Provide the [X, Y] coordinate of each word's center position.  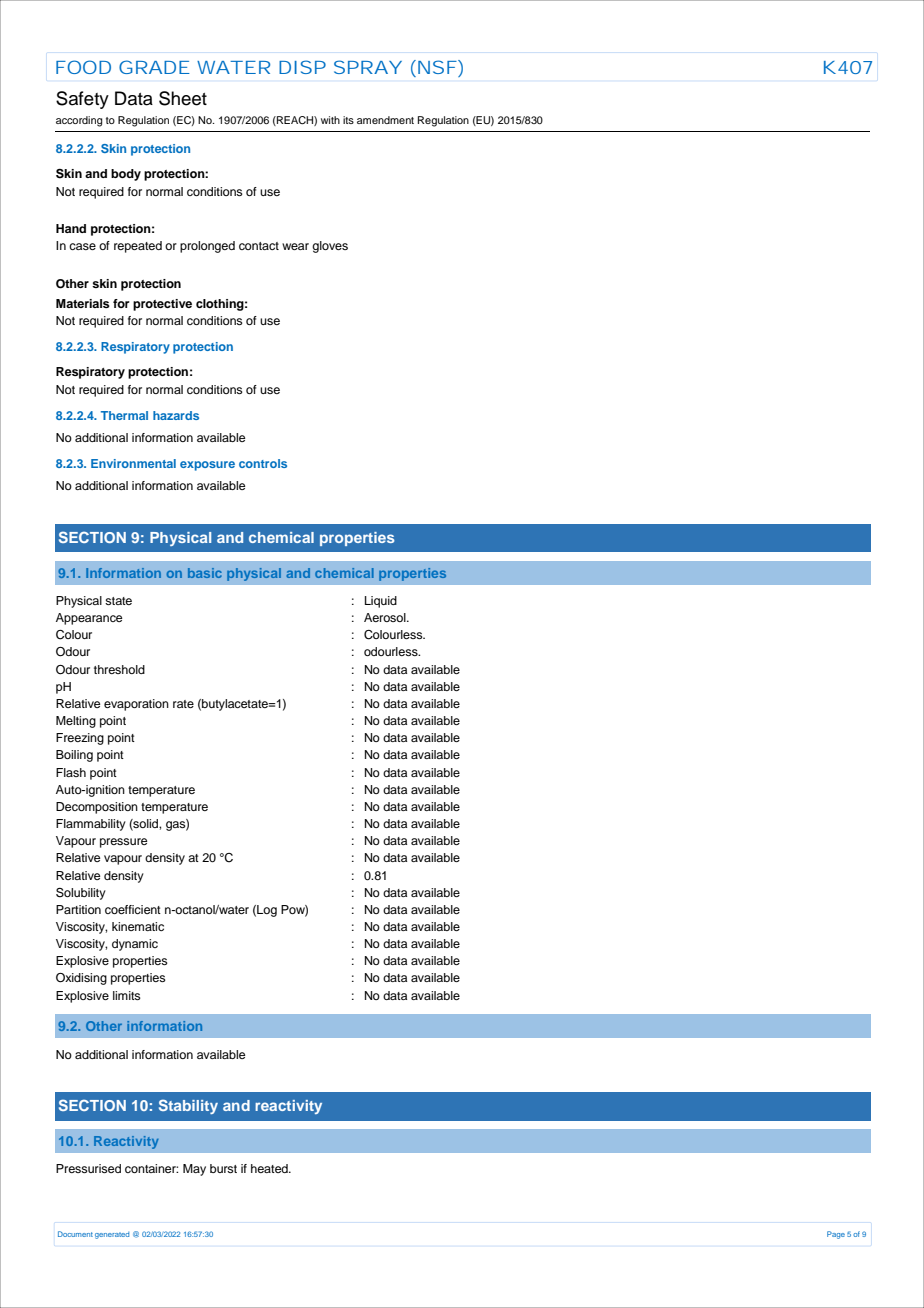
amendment [385, 120]
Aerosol [386, 617]
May [194, 1170]
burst [223, 1168]
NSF [437, 67]
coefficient [133, 909]
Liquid [381, 602]
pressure [123, 843]
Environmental [133, 463]
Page [836, 1235]
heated [270, 1168]
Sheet [183, 98]
